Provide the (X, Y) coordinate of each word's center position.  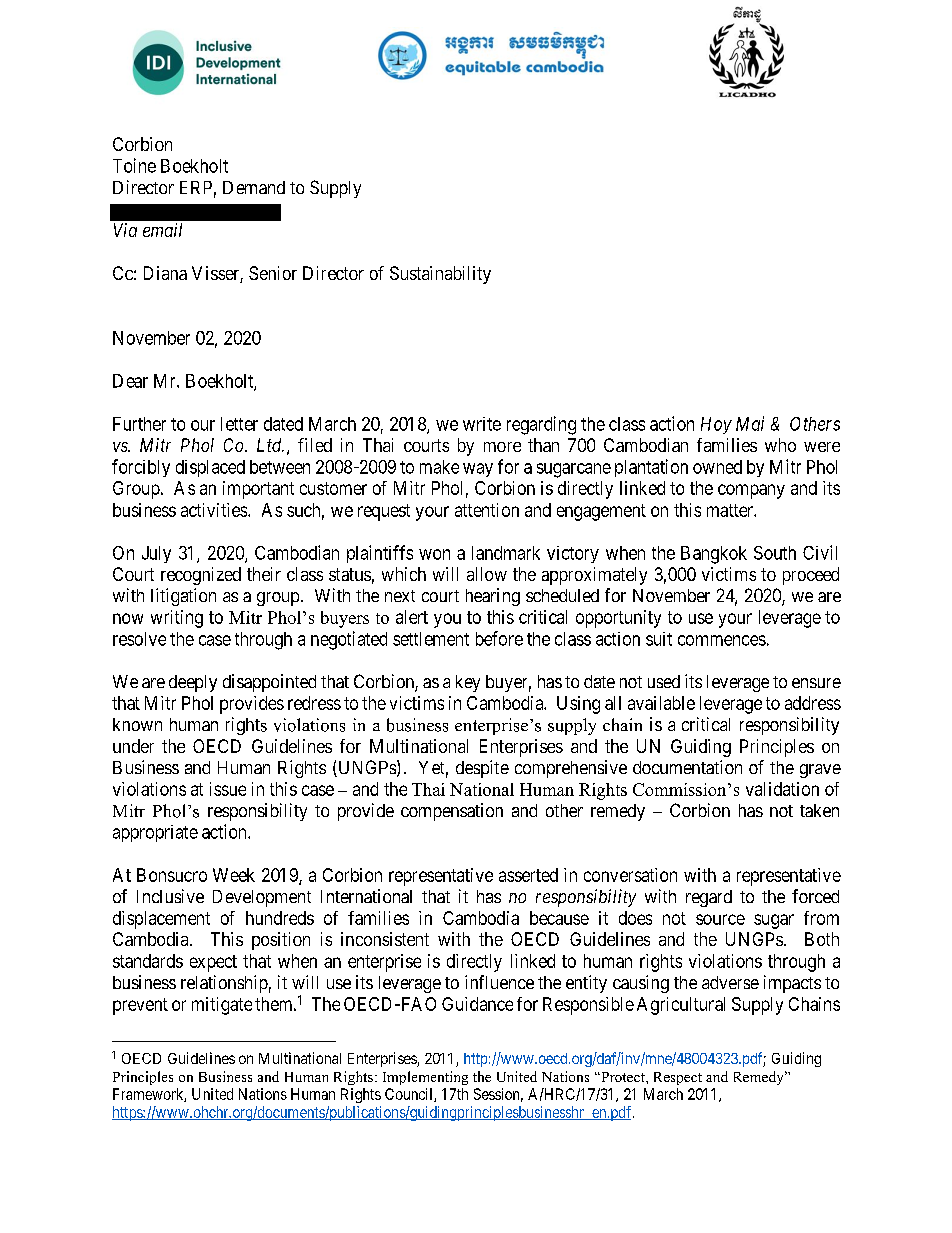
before (499, 638)
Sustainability (440, 275)
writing (177, 619)
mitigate (222, 1006)
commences (722, 640)
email (162, 230)
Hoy (716, 425)
